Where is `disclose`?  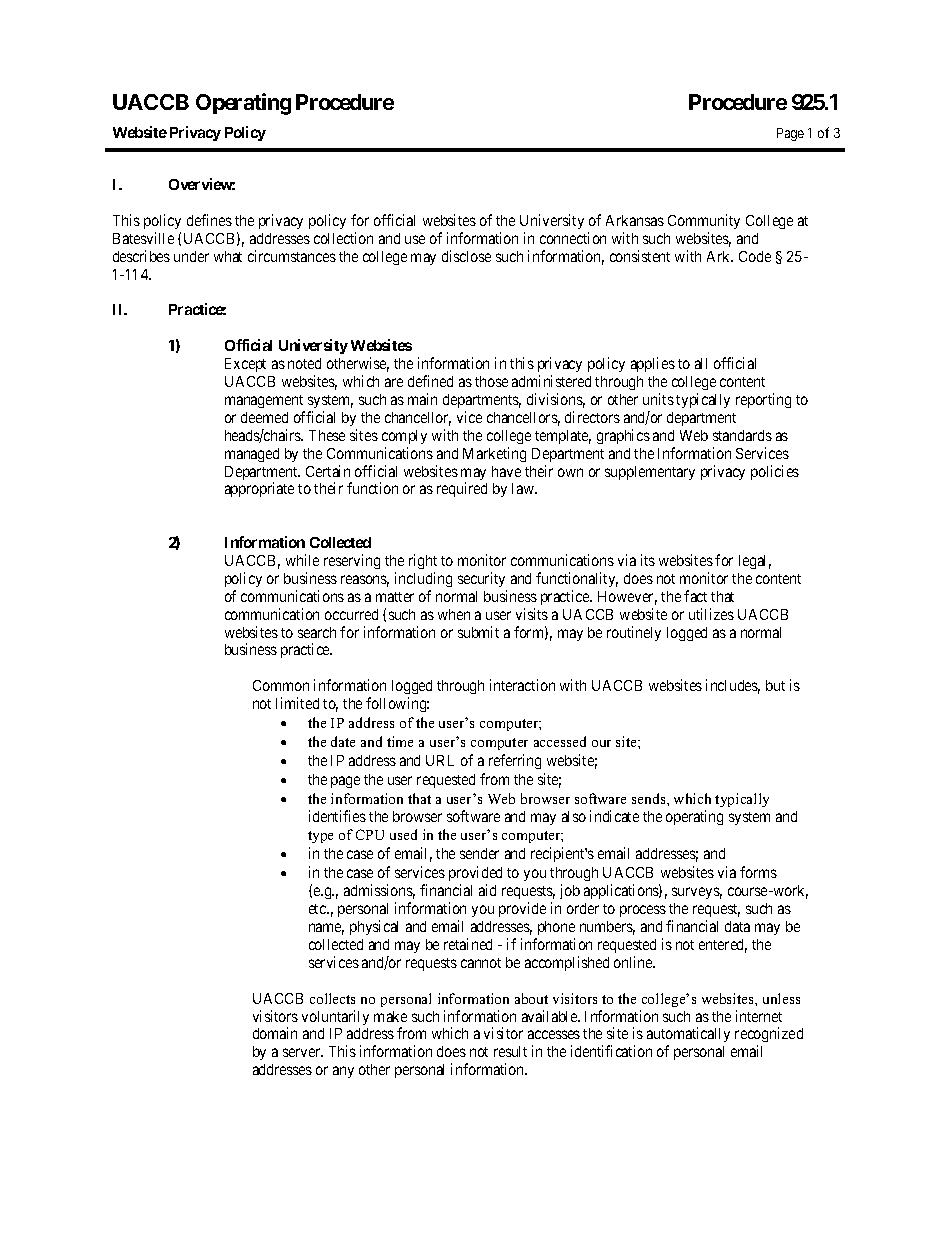
disclose is located at coordinates (466, 256).
